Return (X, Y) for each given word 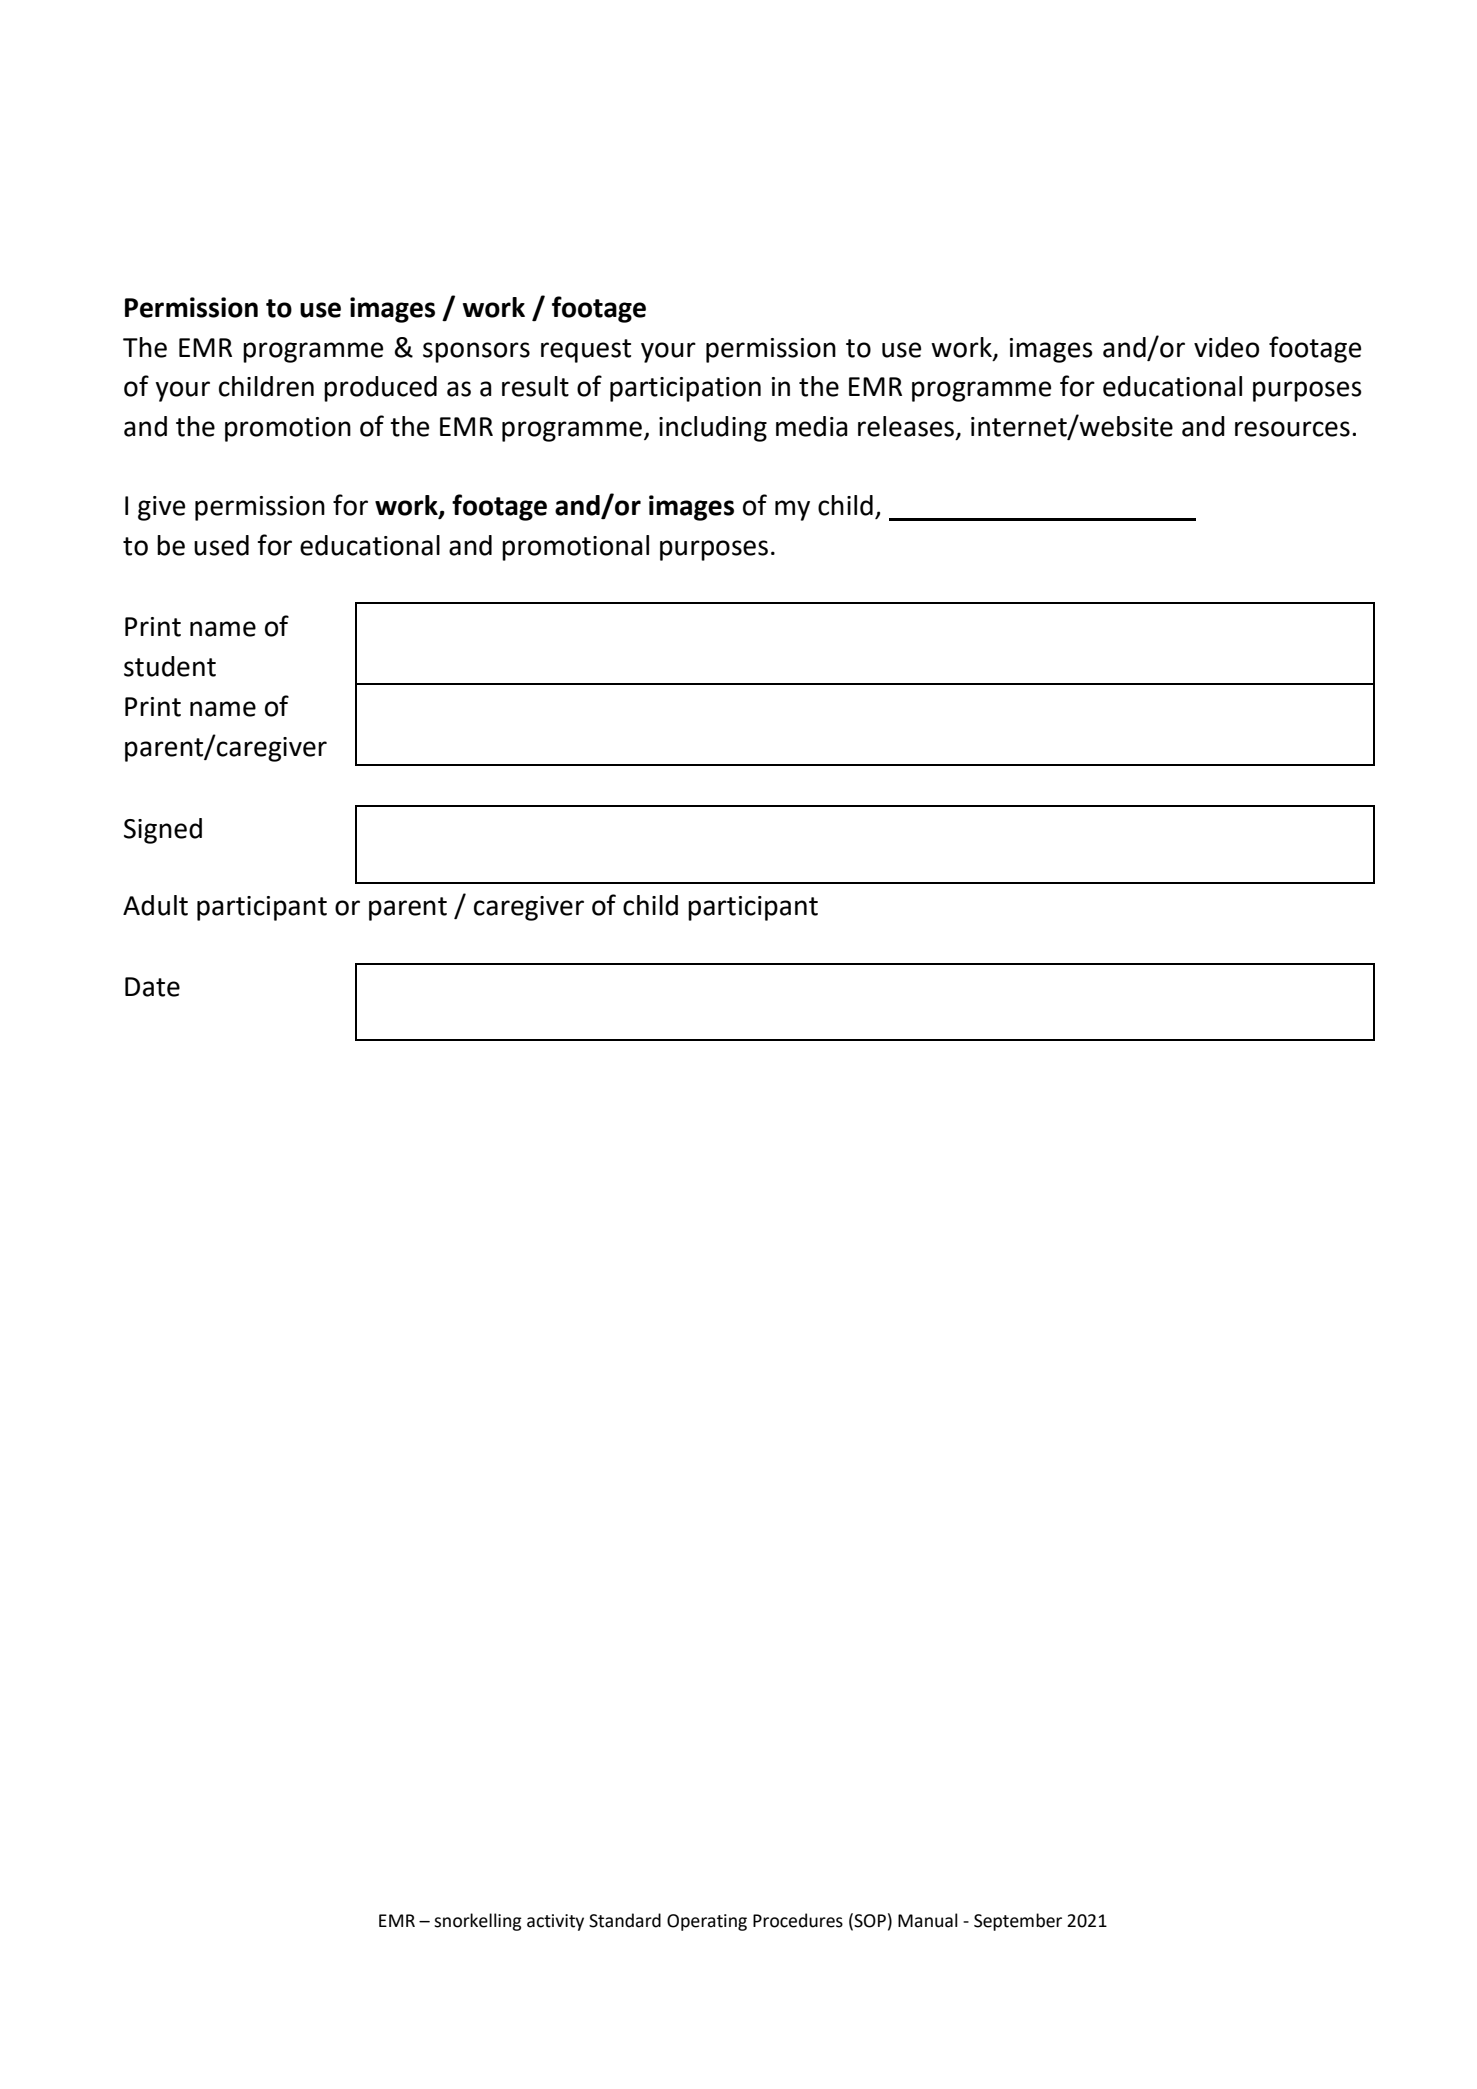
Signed (163, 831)
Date (152, 987)
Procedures (798, 1920)
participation (685, 389)
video (1226, 347)
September (1018, 1922)
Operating (707, 1922)
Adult (155, 905)
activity (555, 1922)
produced (380, 389)
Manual (928, 1920)
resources (1292, 429)
